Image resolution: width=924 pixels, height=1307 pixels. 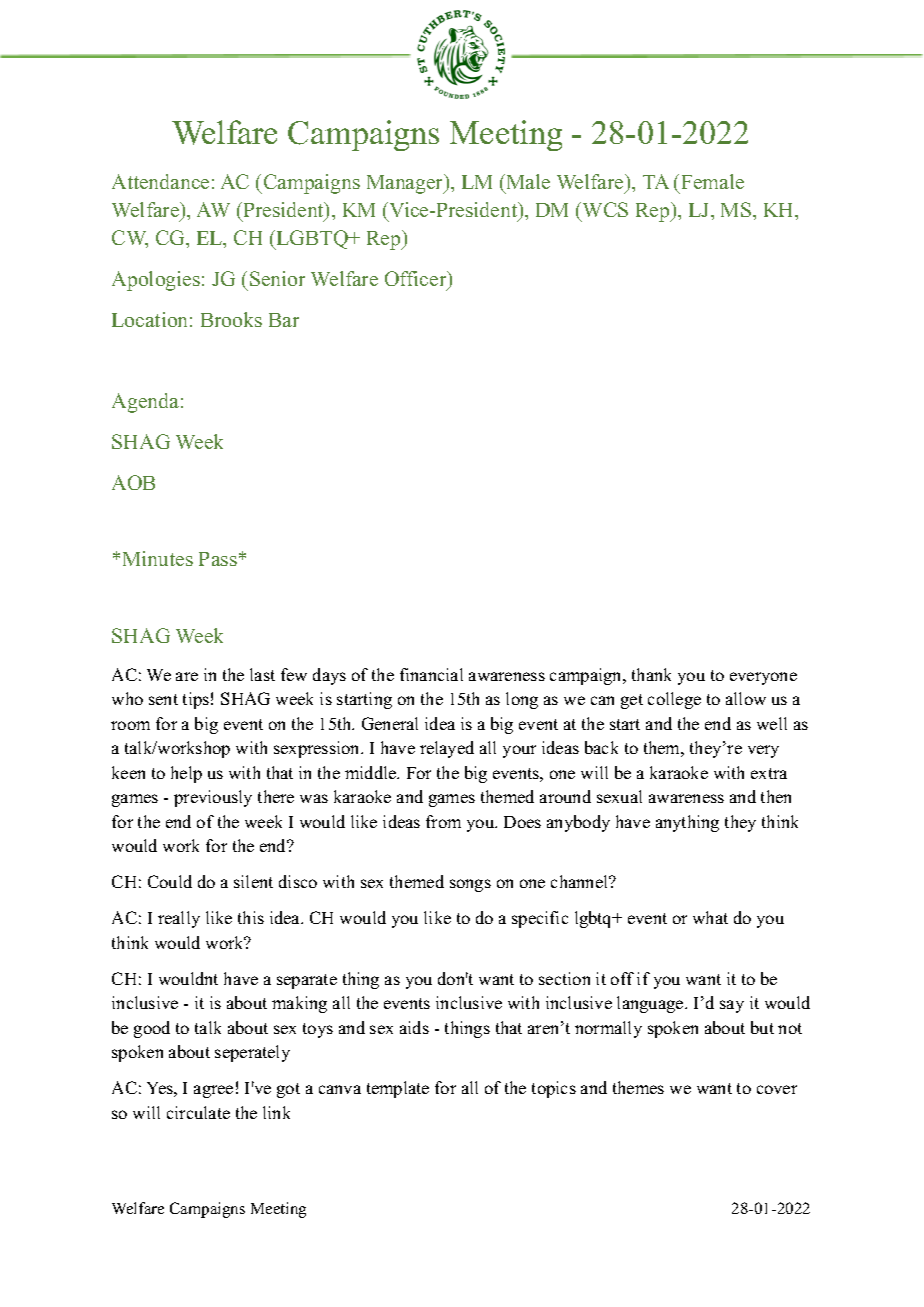 What do you see at coordinates (160, 181) in the page?
I see `Attendance` at bounding box center [160, 181].
